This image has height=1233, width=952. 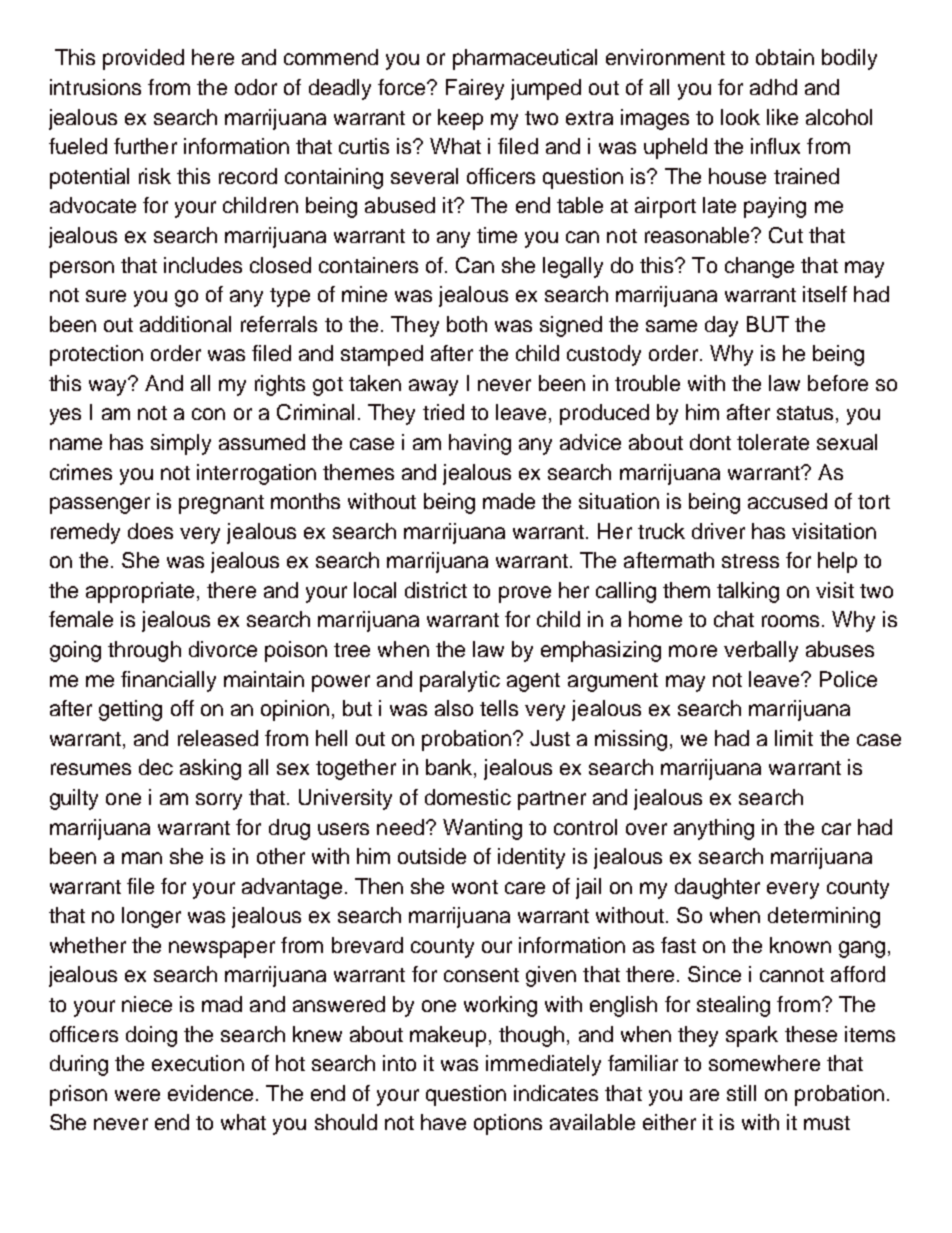 What do you see at coordinates (443, 412) in the image?
I see `tried` at bounding box center [443, 412].
